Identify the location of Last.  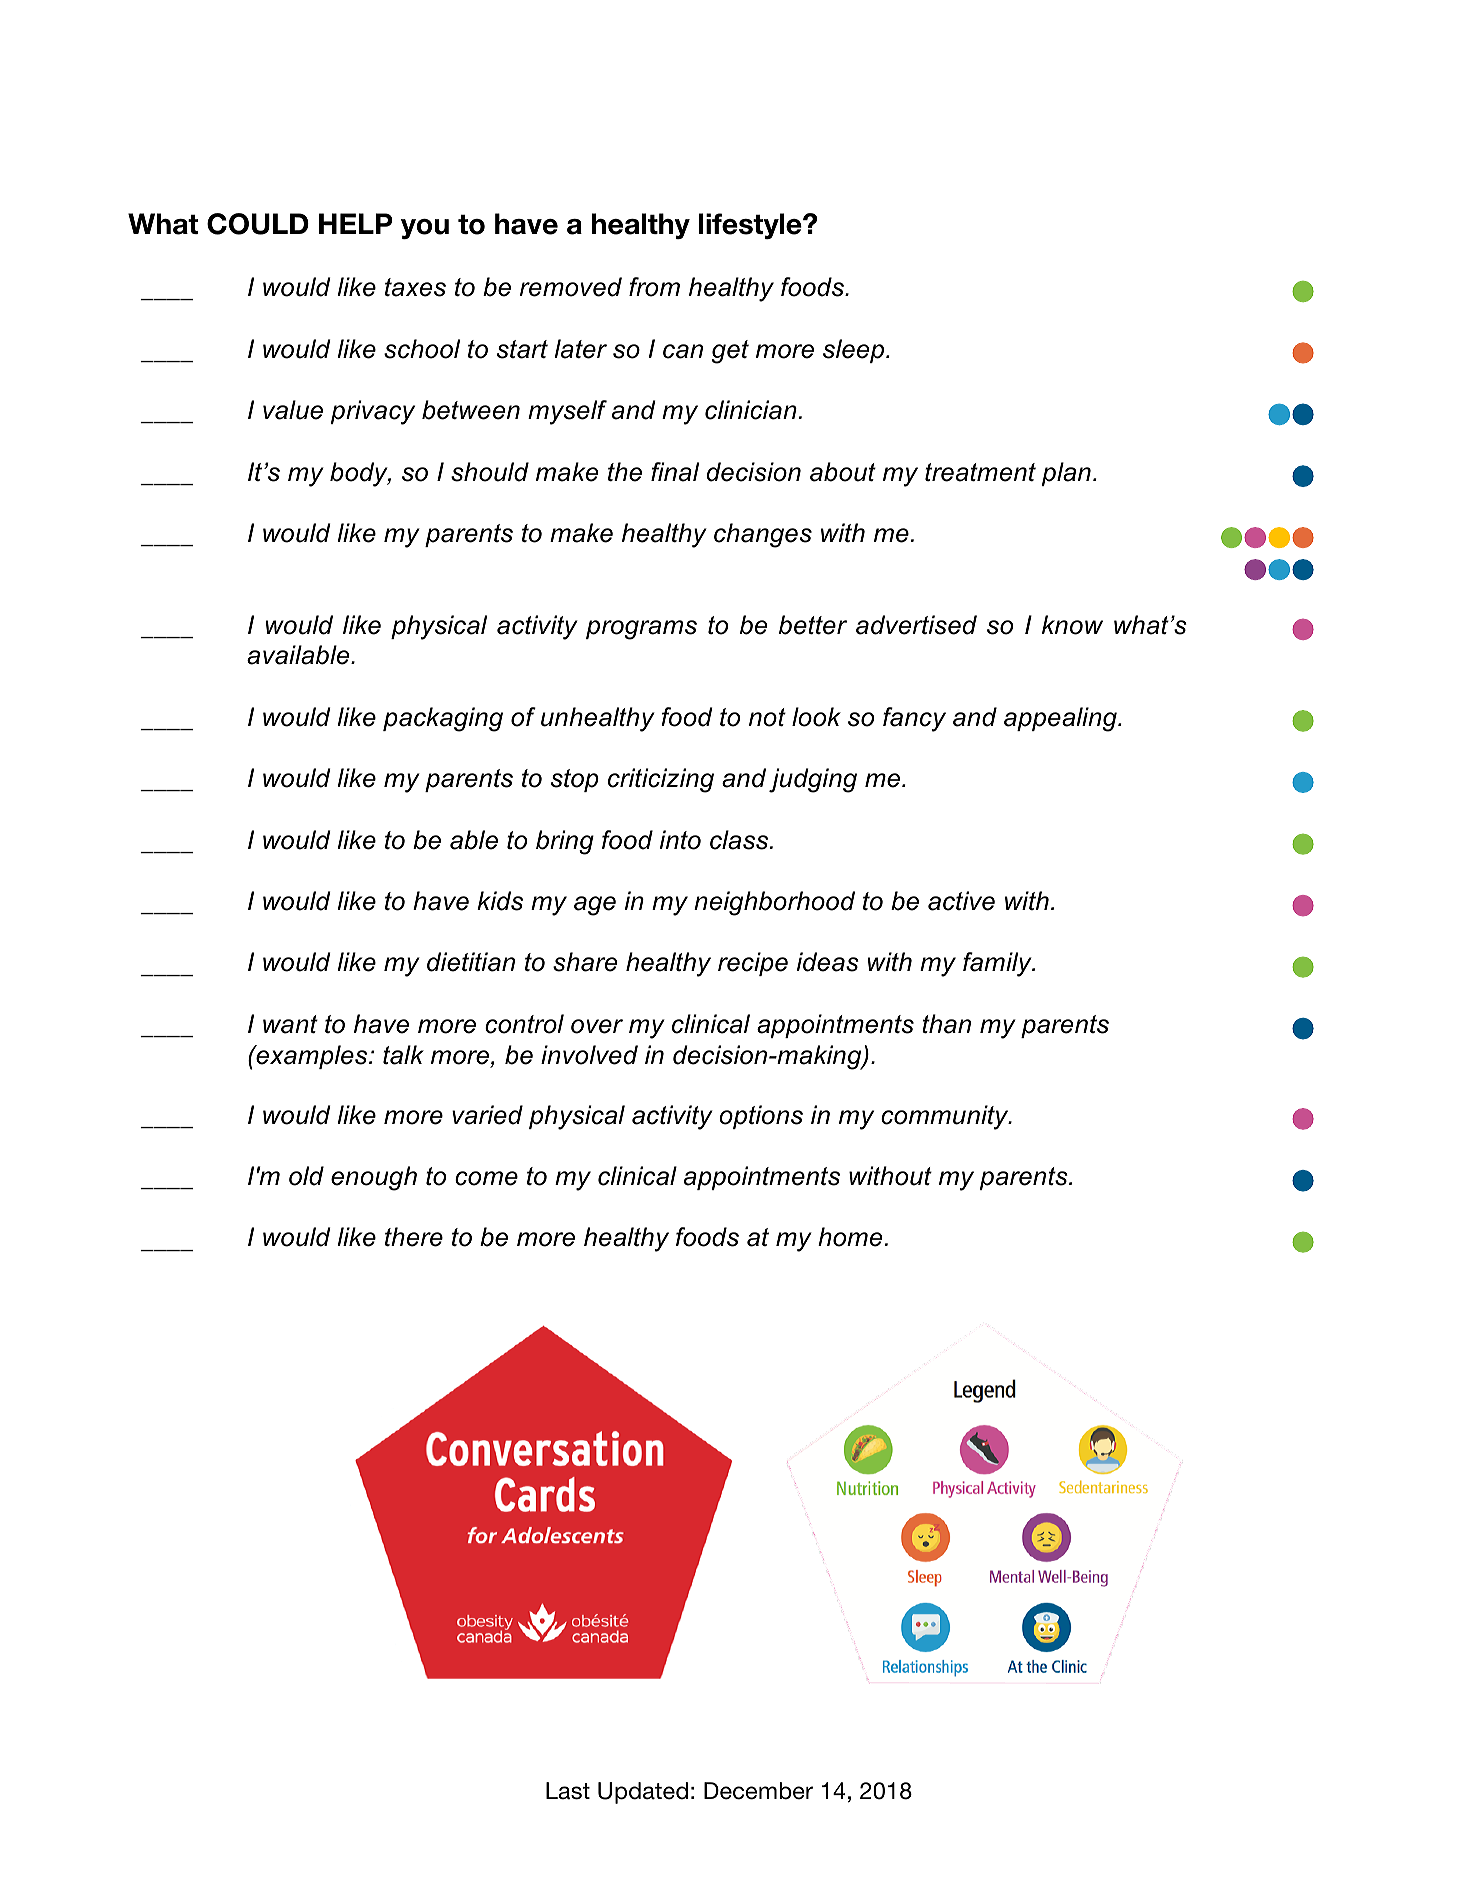
(568, 1791).
